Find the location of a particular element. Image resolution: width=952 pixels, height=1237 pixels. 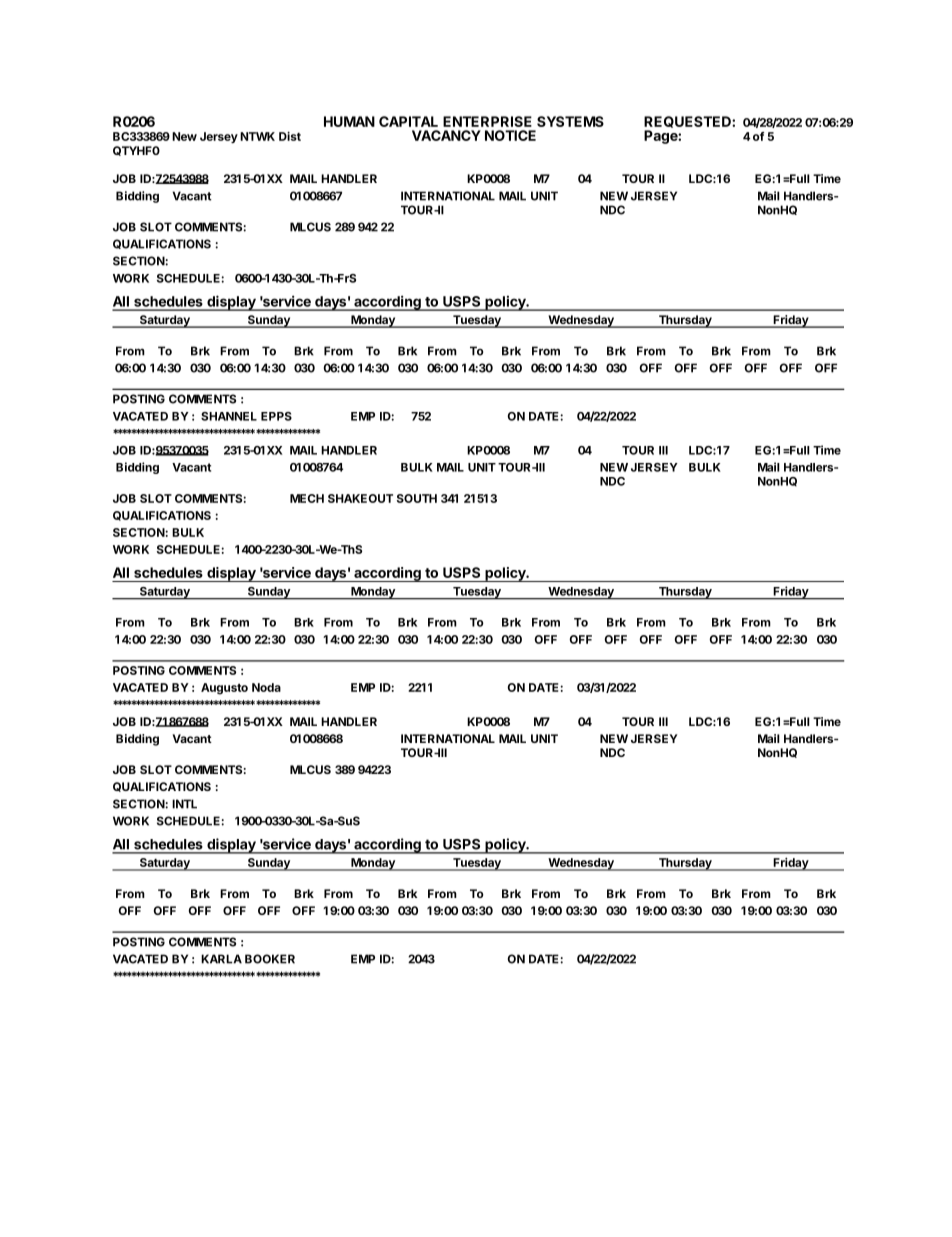

SHAKEOUT is located at coordinates (360, 498).
